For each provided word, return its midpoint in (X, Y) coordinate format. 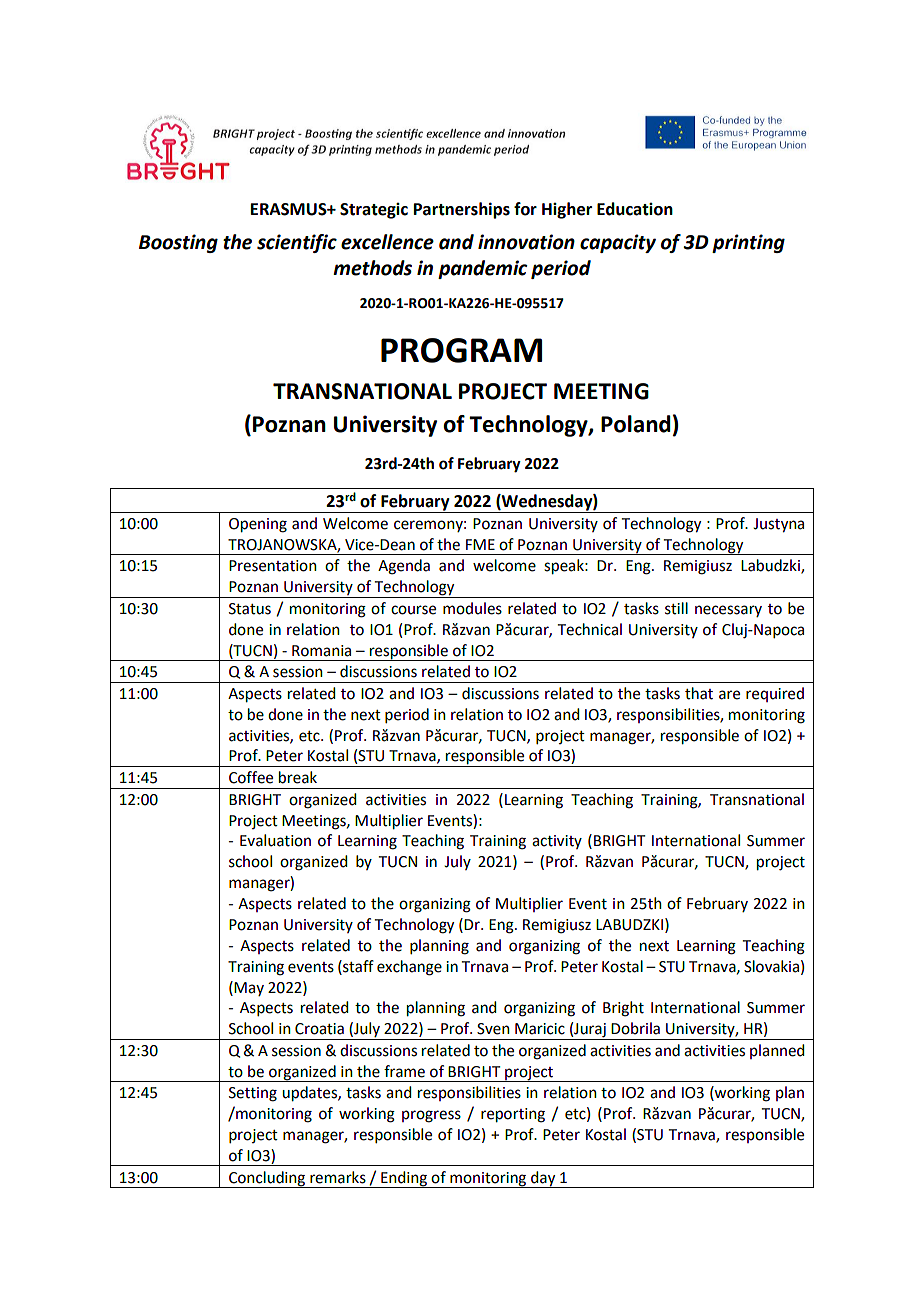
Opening (258, 525)
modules (472, 608)
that (699, 693)
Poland (636, 424)
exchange (409, 968)
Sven (493, 1029)
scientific (297, 243)
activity (557, 842)
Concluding (267, 1179)
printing (748, 243)
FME (480, 544)
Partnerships (462, 210)
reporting (513, 1115)
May (249, 989)
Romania (321, 651)
